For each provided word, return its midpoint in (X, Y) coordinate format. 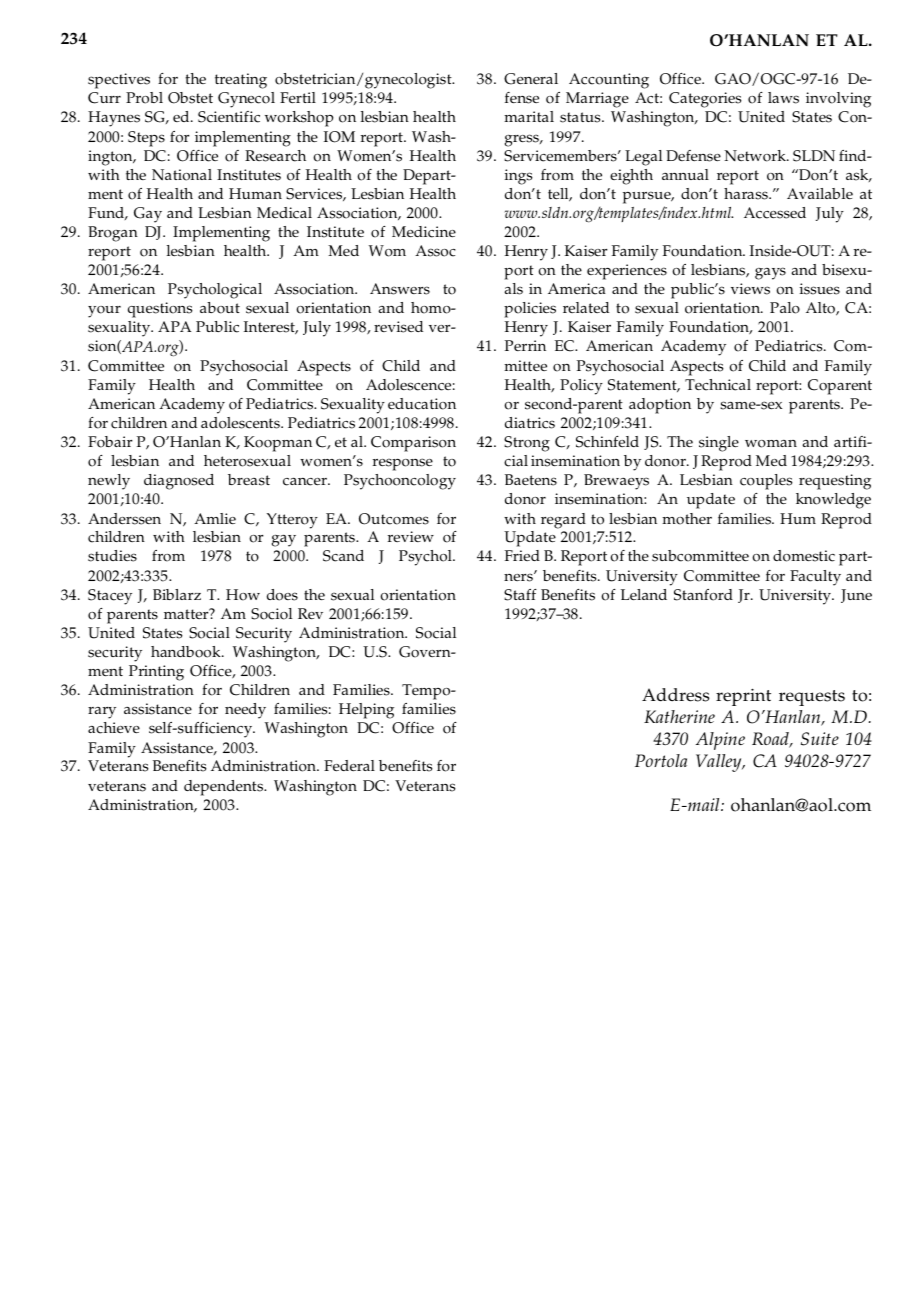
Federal (349, 765)
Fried (522, 555)
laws (783, 98)
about (220, 308)
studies (112, 556)
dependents (225, 788)
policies (530, 310)
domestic (804, 556)
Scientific (229, 117)
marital (529, 116)
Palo (785, 308)
